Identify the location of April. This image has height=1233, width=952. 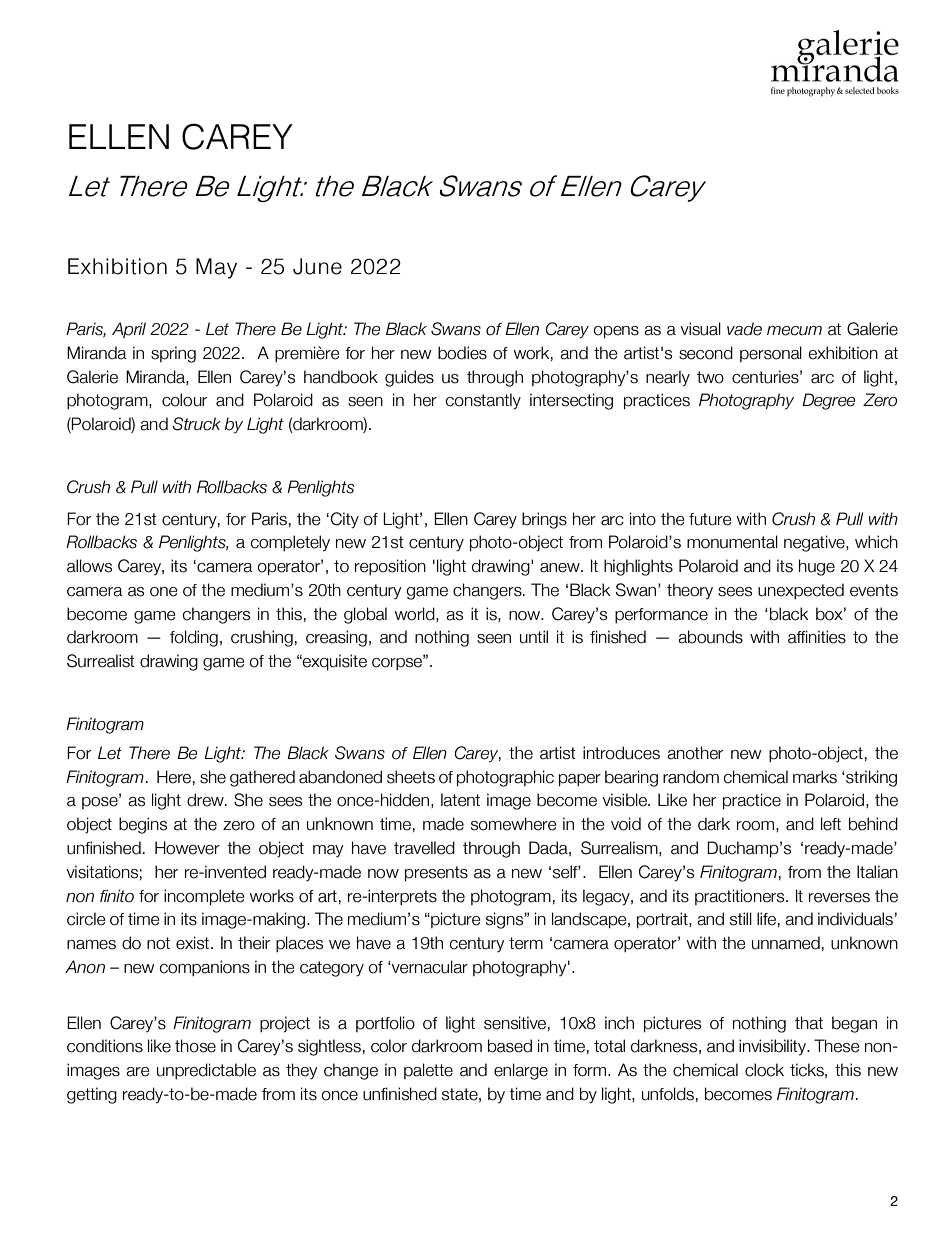
(129, 330).
